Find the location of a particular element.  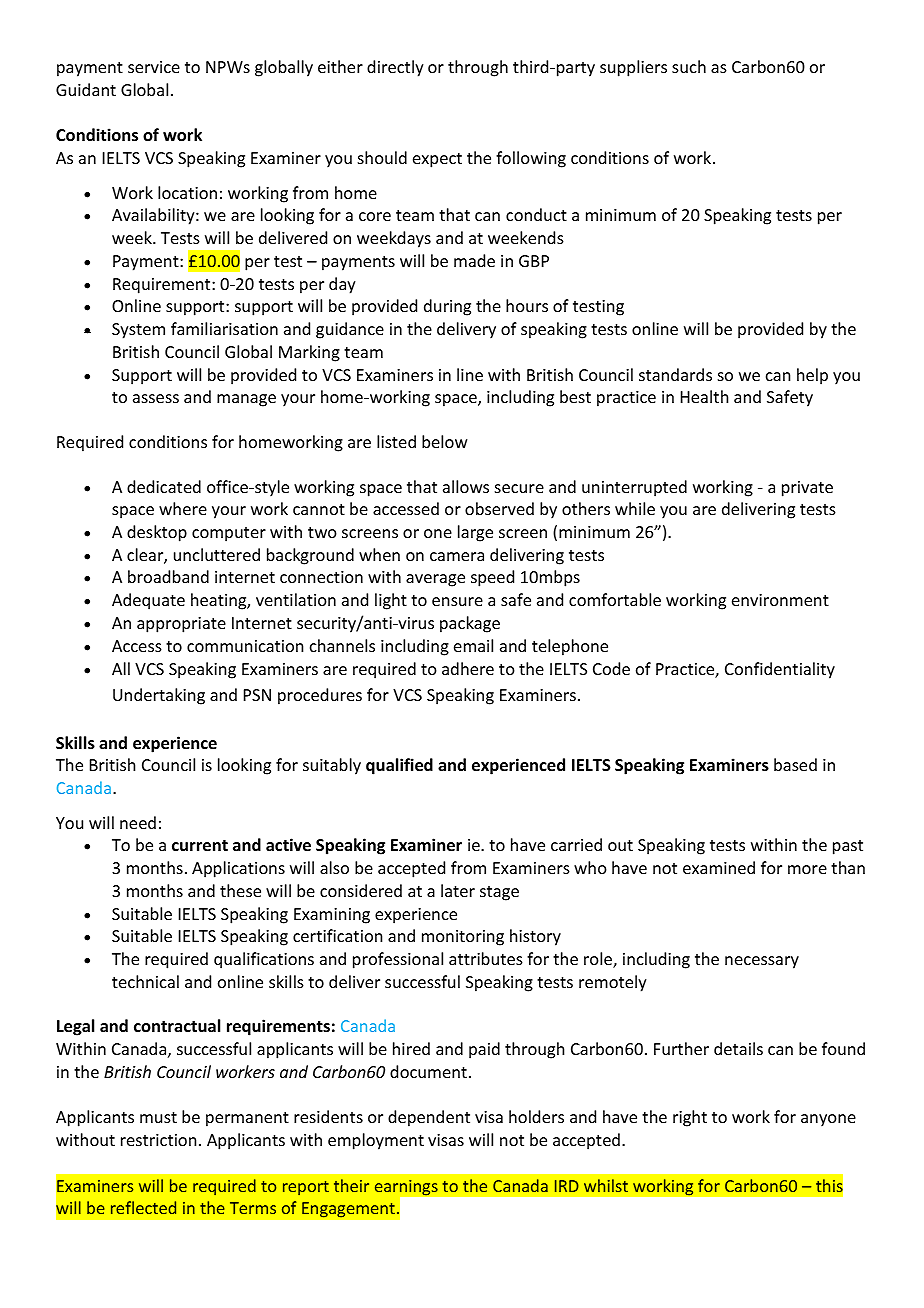

directly is located at coordinates (395, 68).
